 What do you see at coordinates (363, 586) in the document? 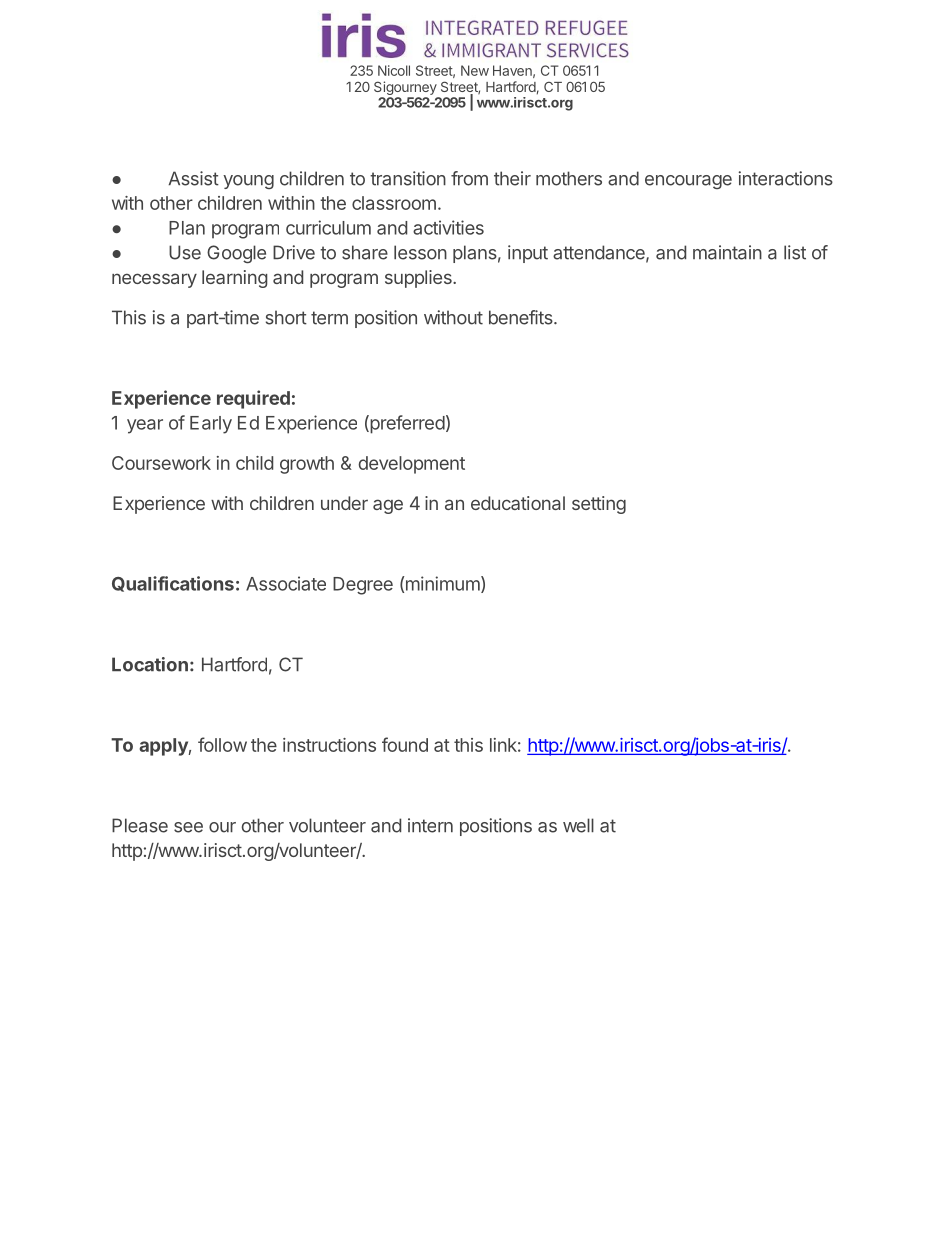
I see `Degree` at bounding box center [363, 586].
